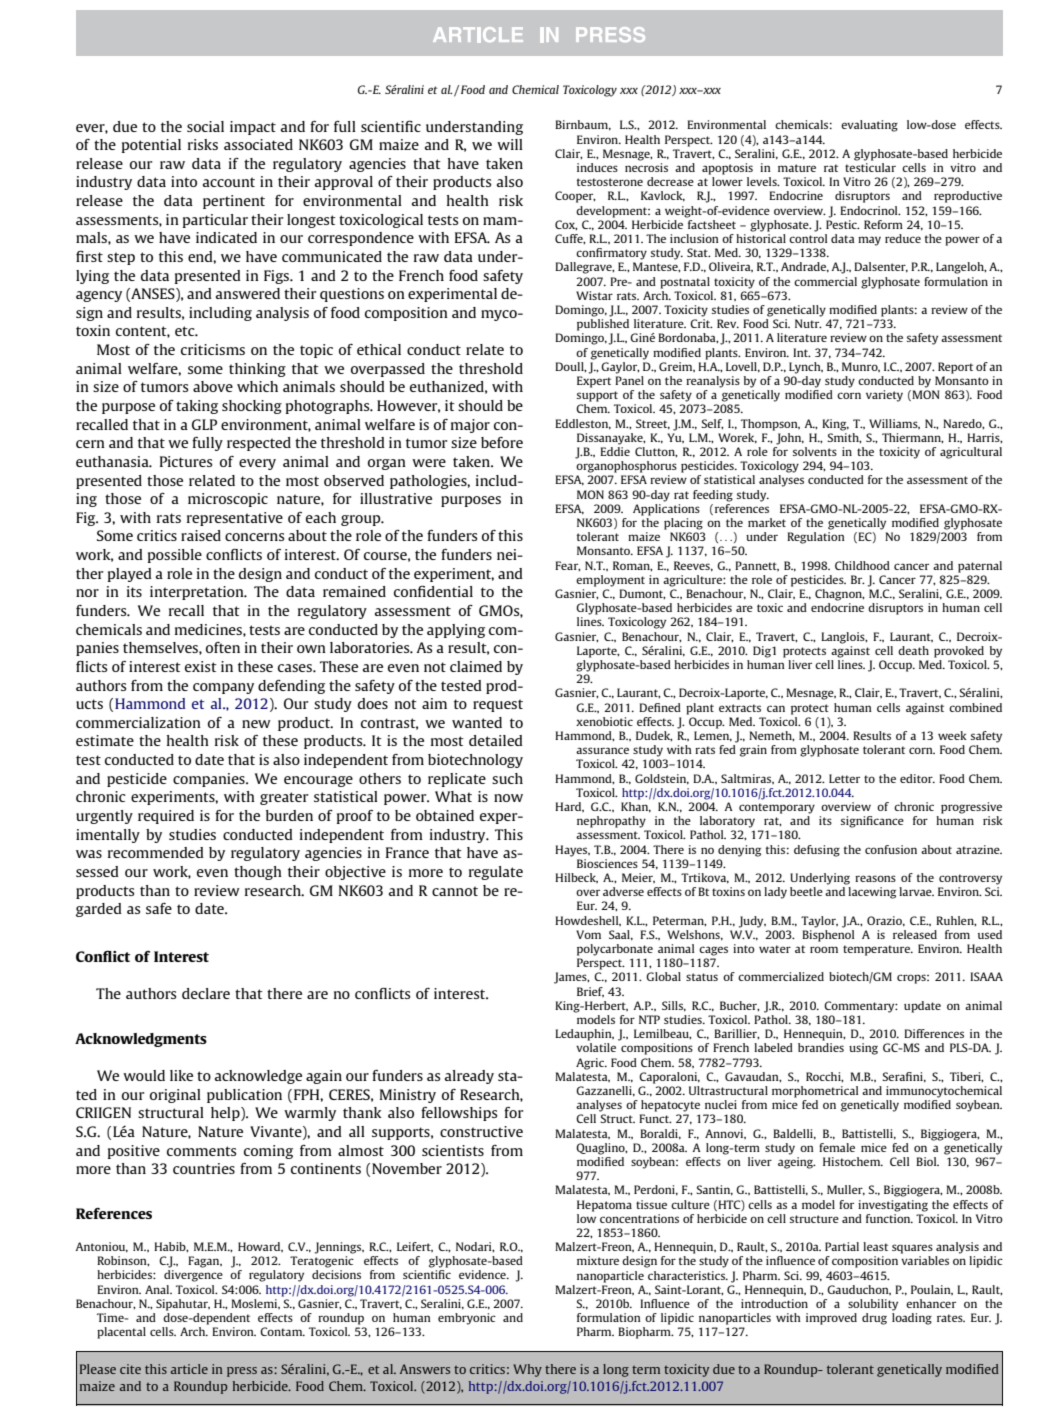 Image resolution: width=1061 pixels, height=1414 pixels. I want to click on press, so click(242, 1372).
